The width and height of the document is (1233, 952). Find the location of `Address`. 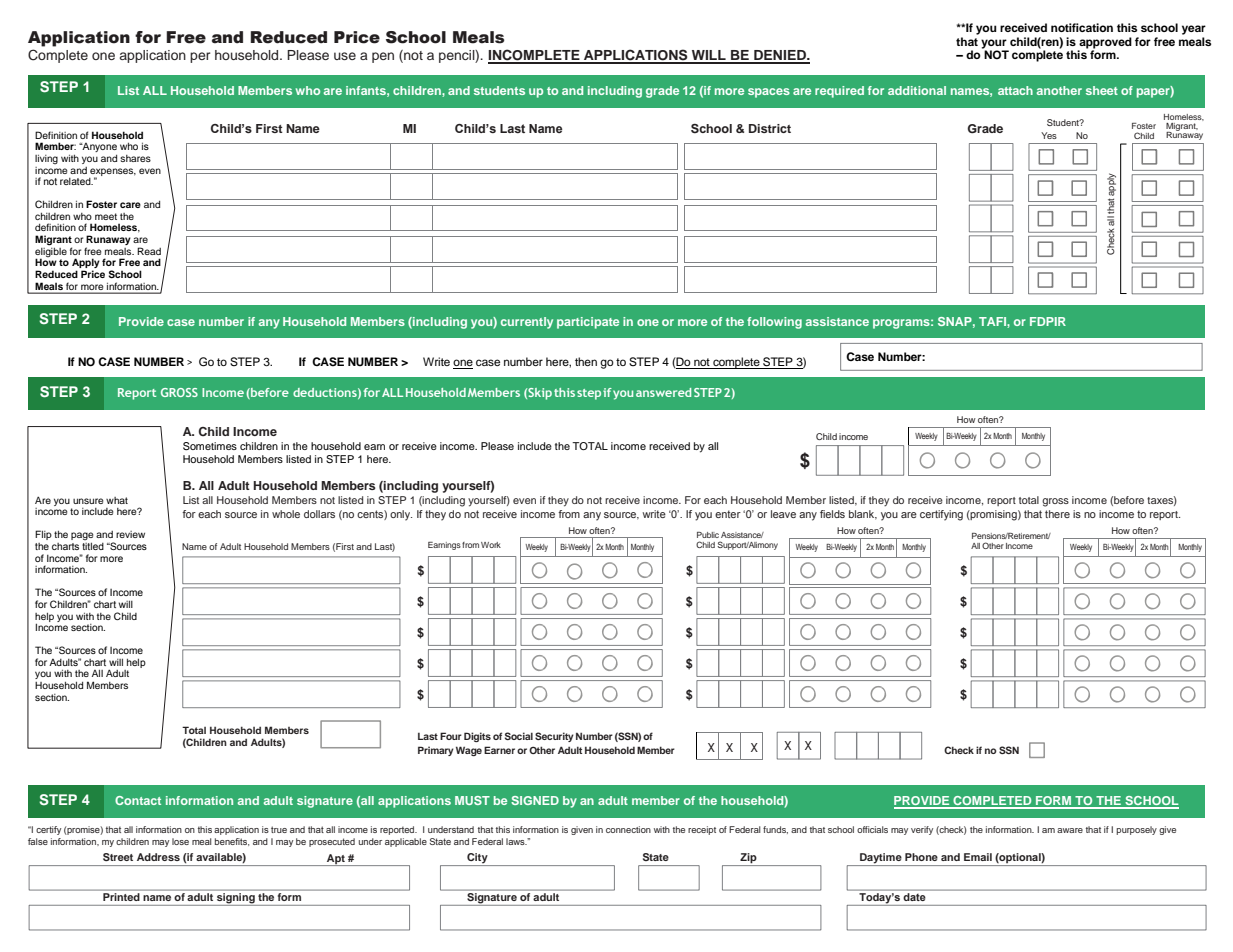

Address is located at coordinates (158, 857).
